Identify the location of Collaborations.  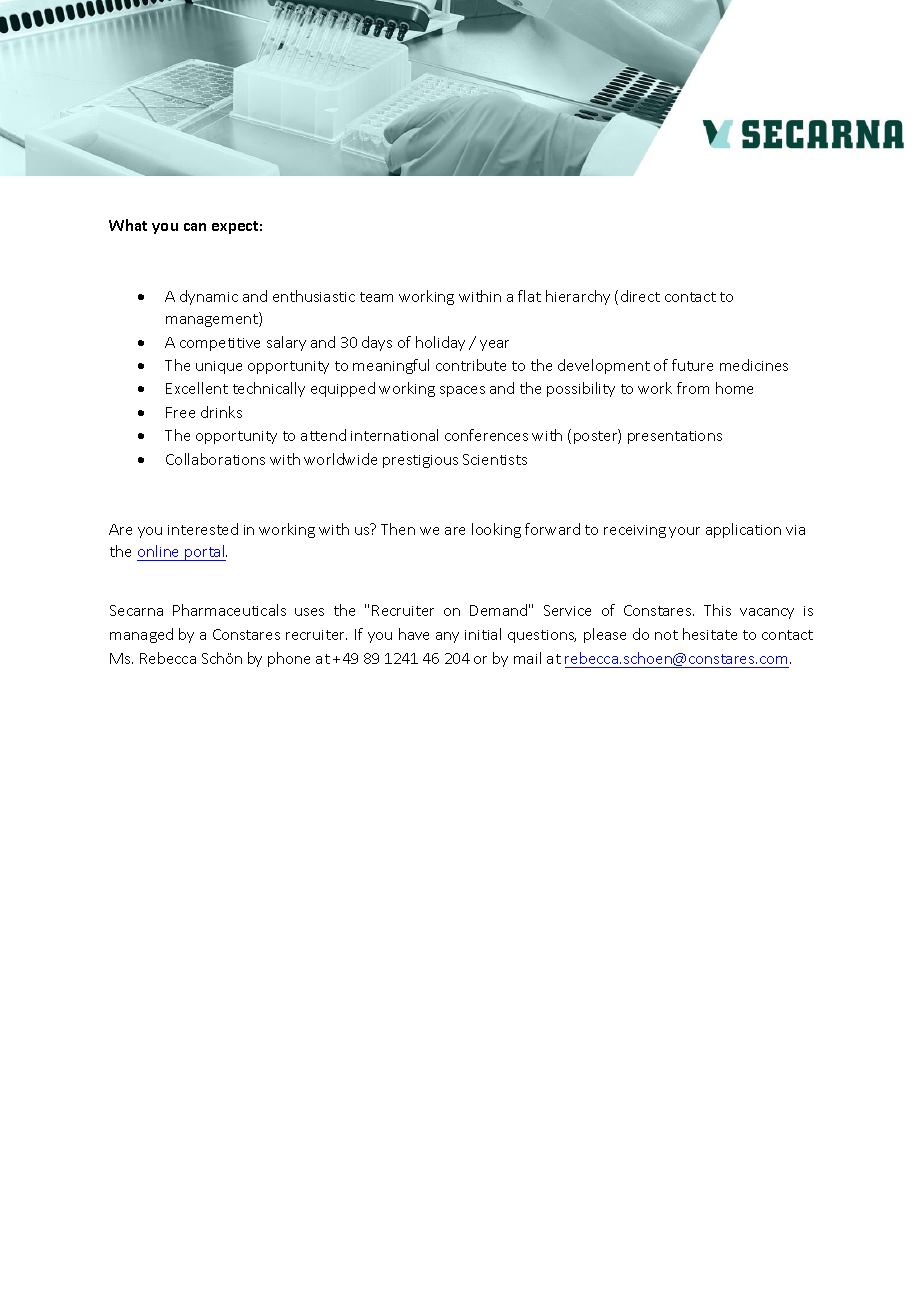
(215, 459).
